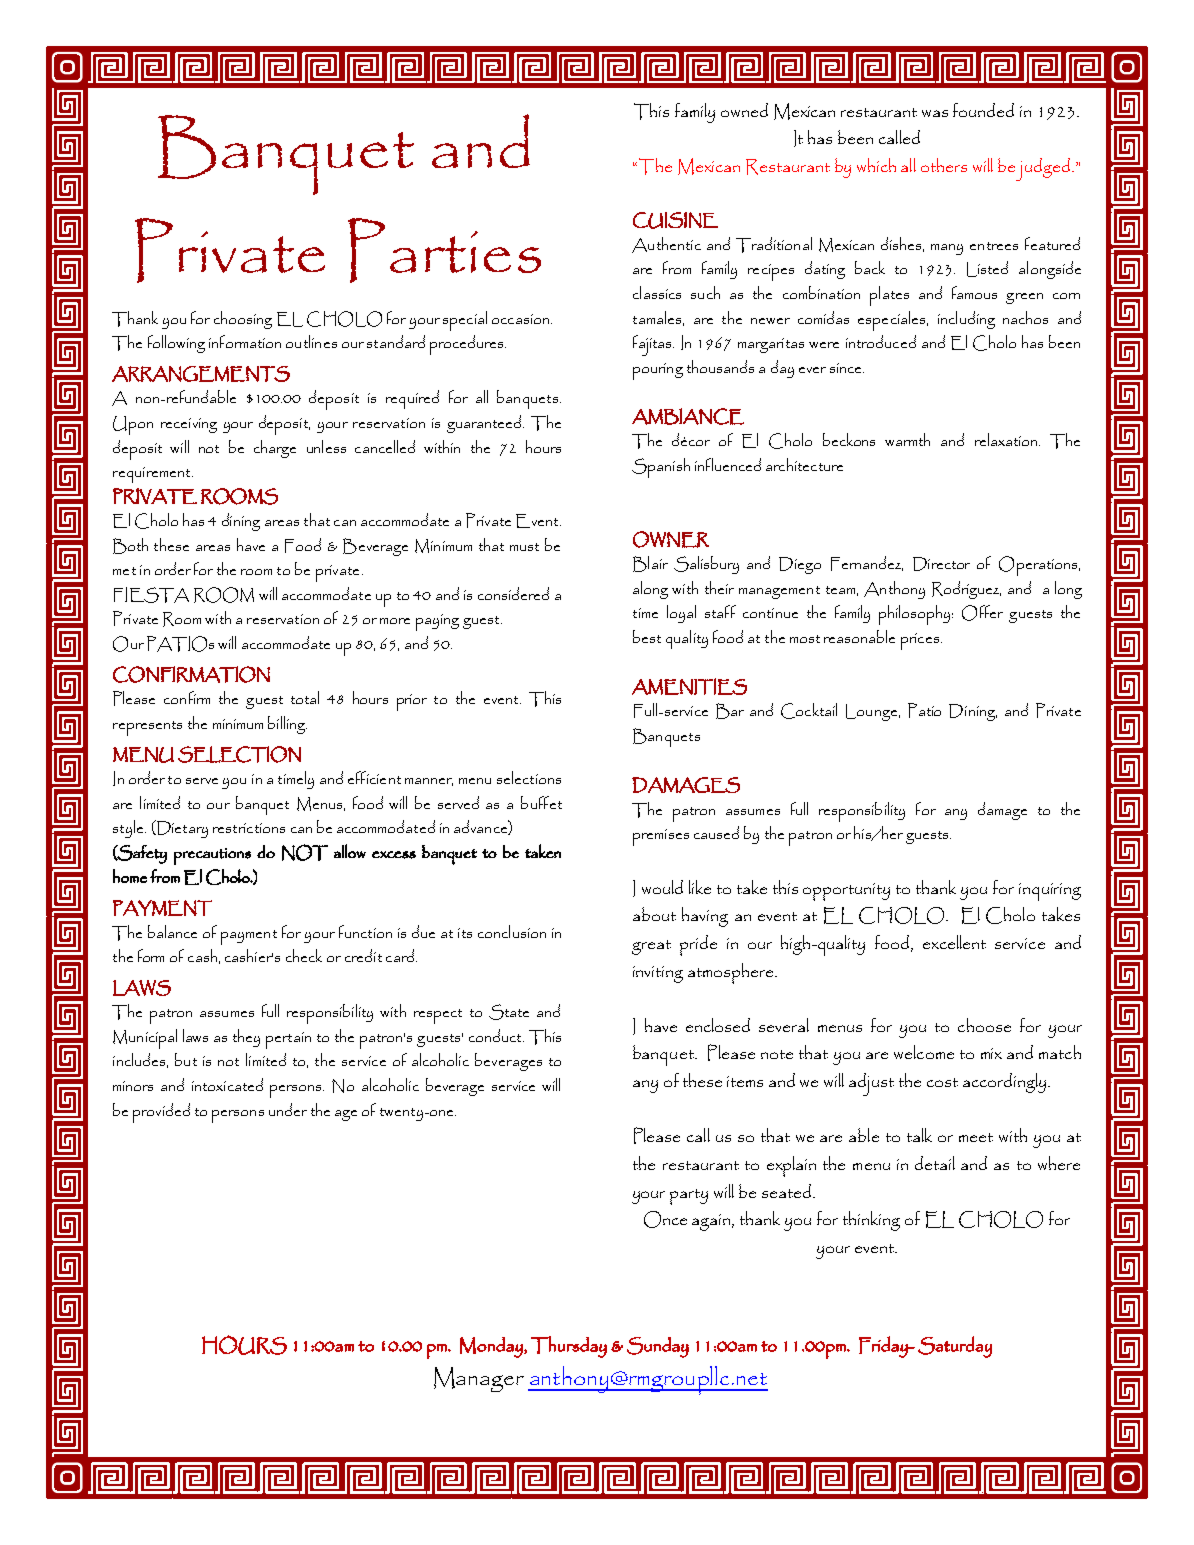 This screenshot has width=1194, height=1545. I want to click on Blair, so click(650, 564).
